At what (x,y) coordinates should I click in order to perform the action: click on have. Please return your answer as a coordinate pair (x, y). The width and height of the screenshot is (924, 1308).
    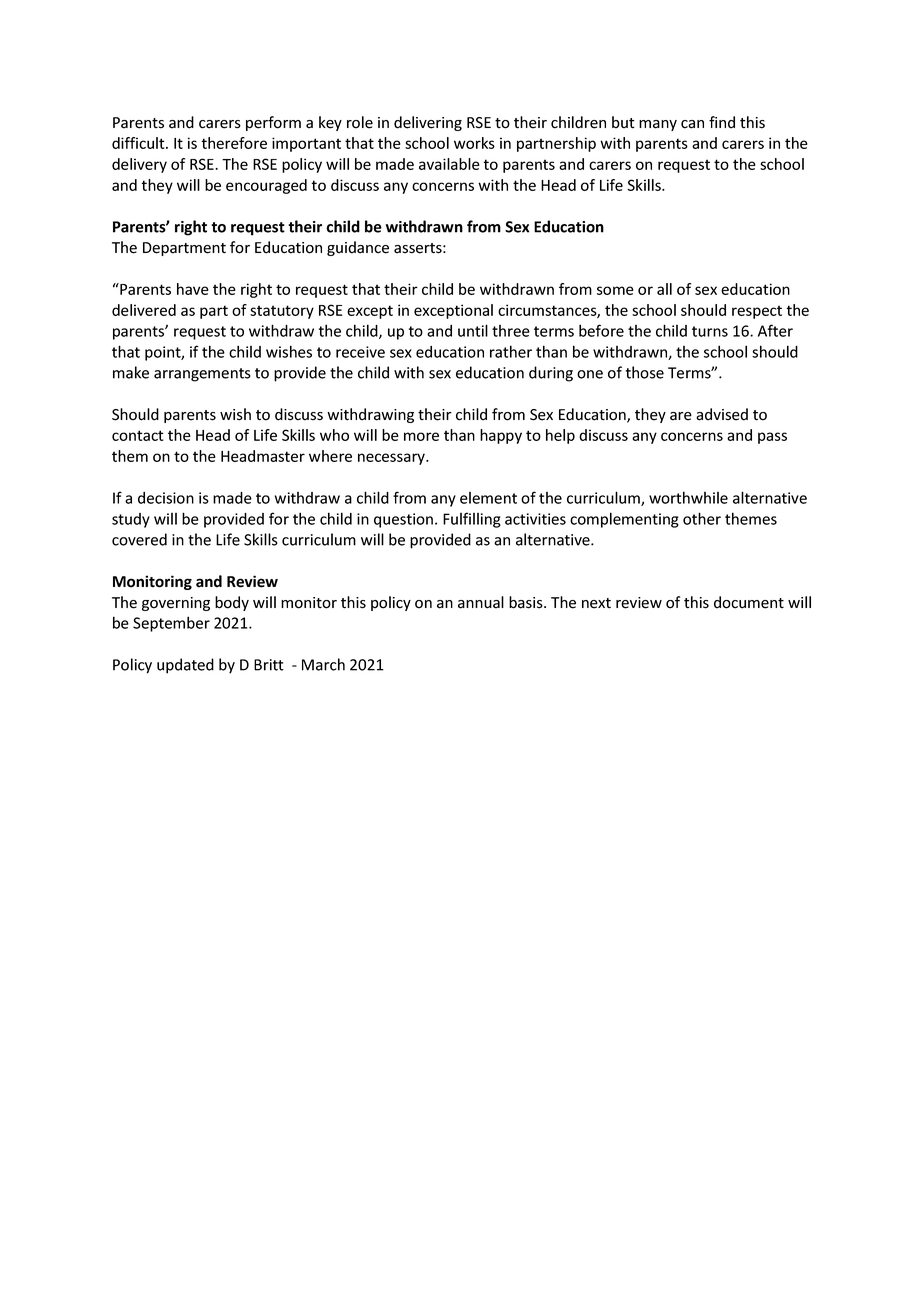
    Looking at the image, I should click on (193, 289).
